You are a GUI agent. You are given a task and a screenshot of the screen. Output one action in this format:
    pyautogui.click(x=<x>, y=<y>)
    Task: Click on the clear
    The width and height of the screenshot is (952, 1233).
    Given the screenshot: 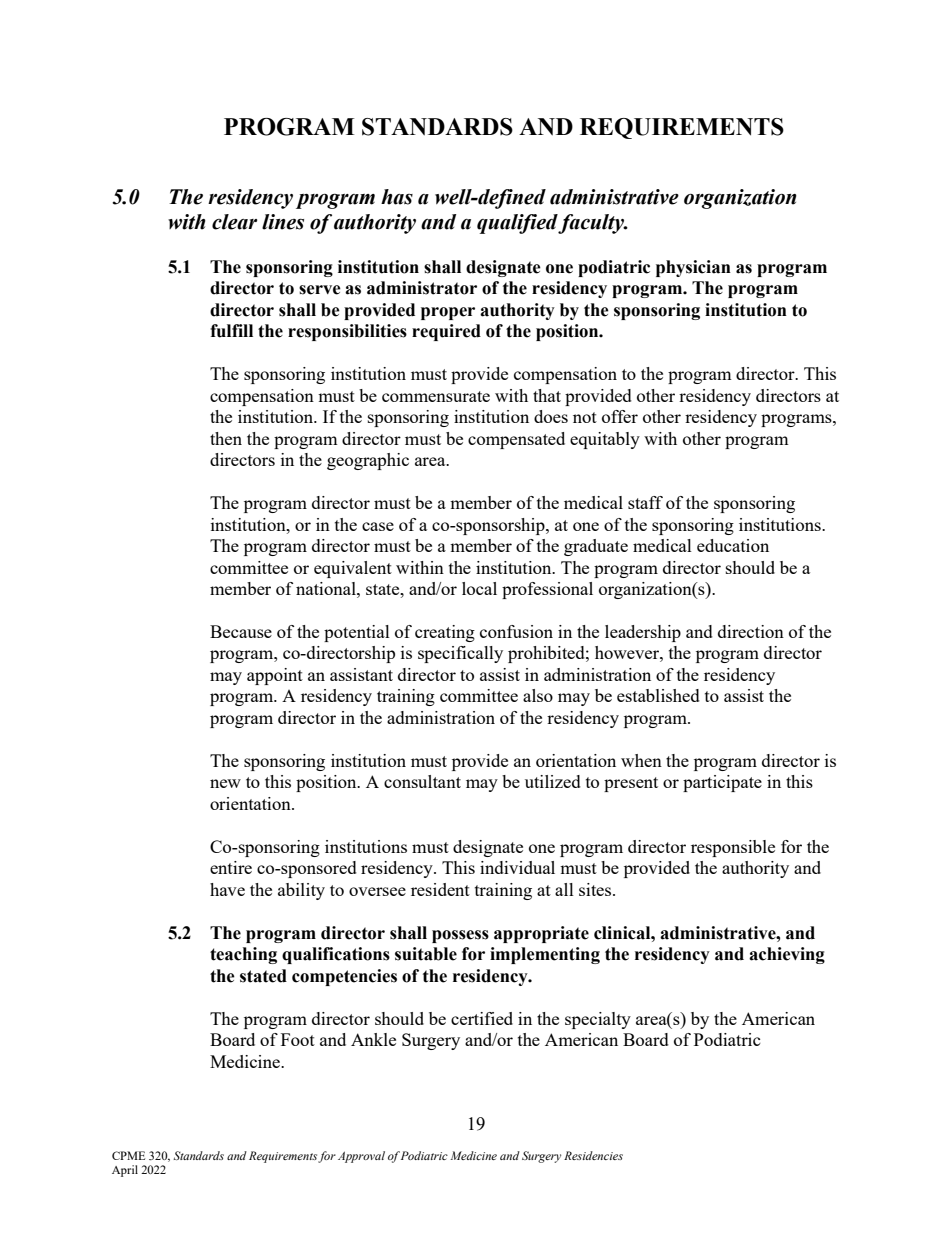 What is the action you would take?
    pyautogui.click(x=234, y=222)
